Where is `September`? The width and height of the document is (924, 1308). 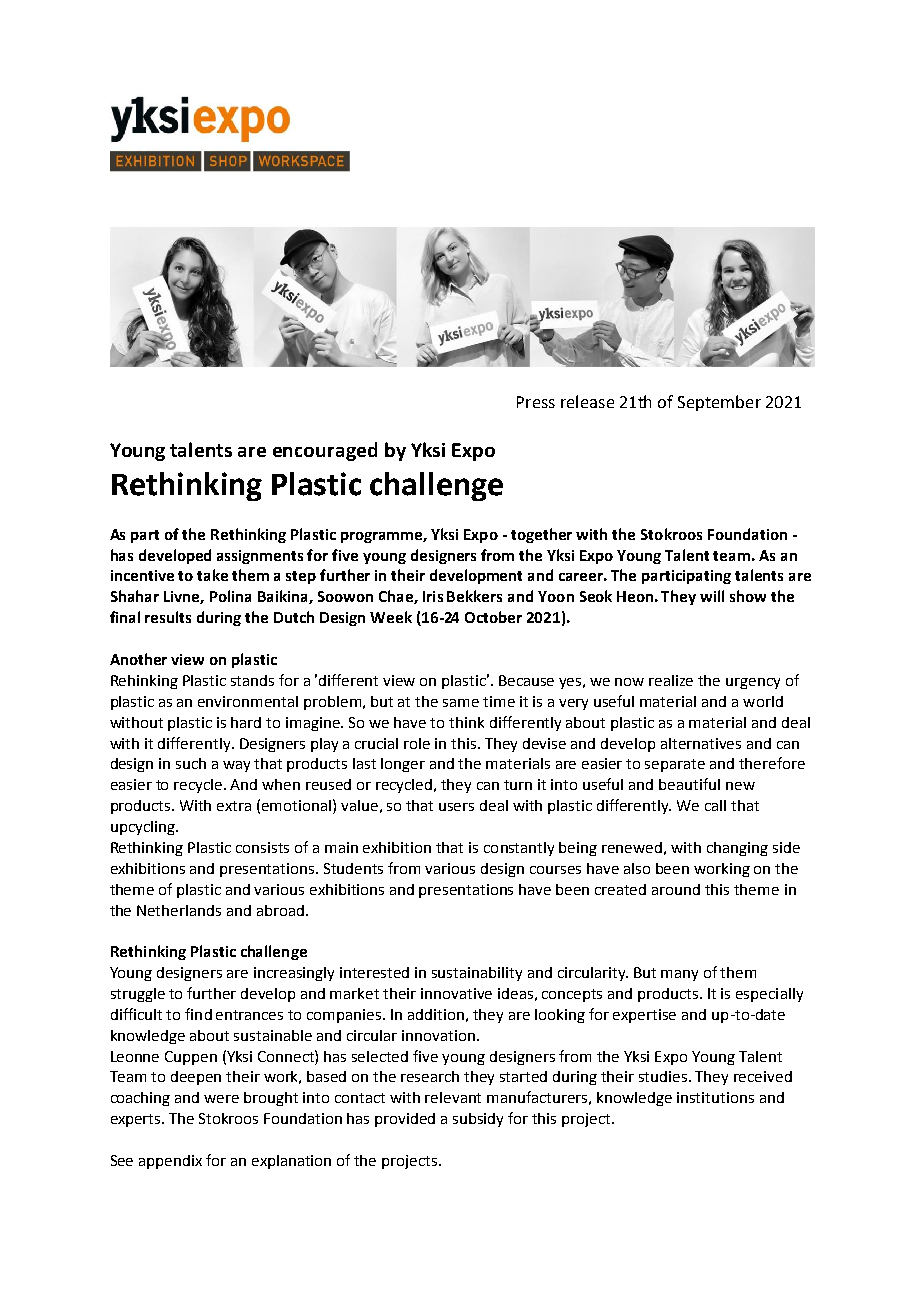
September is located at coordinates (719, 403).
